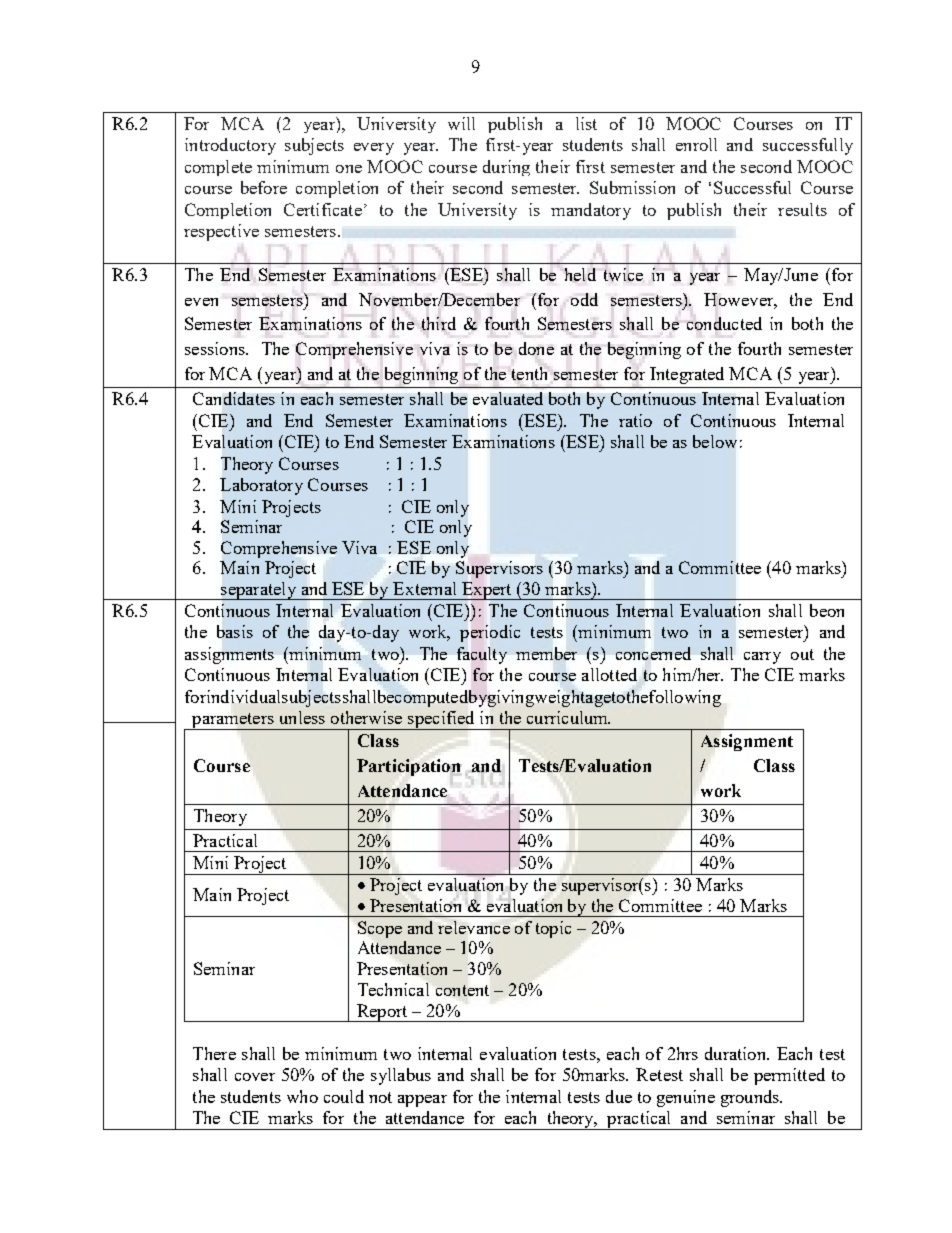  Describe the element at coordinates (233, 721) in the screenshot. I see `parameters` at that location.
